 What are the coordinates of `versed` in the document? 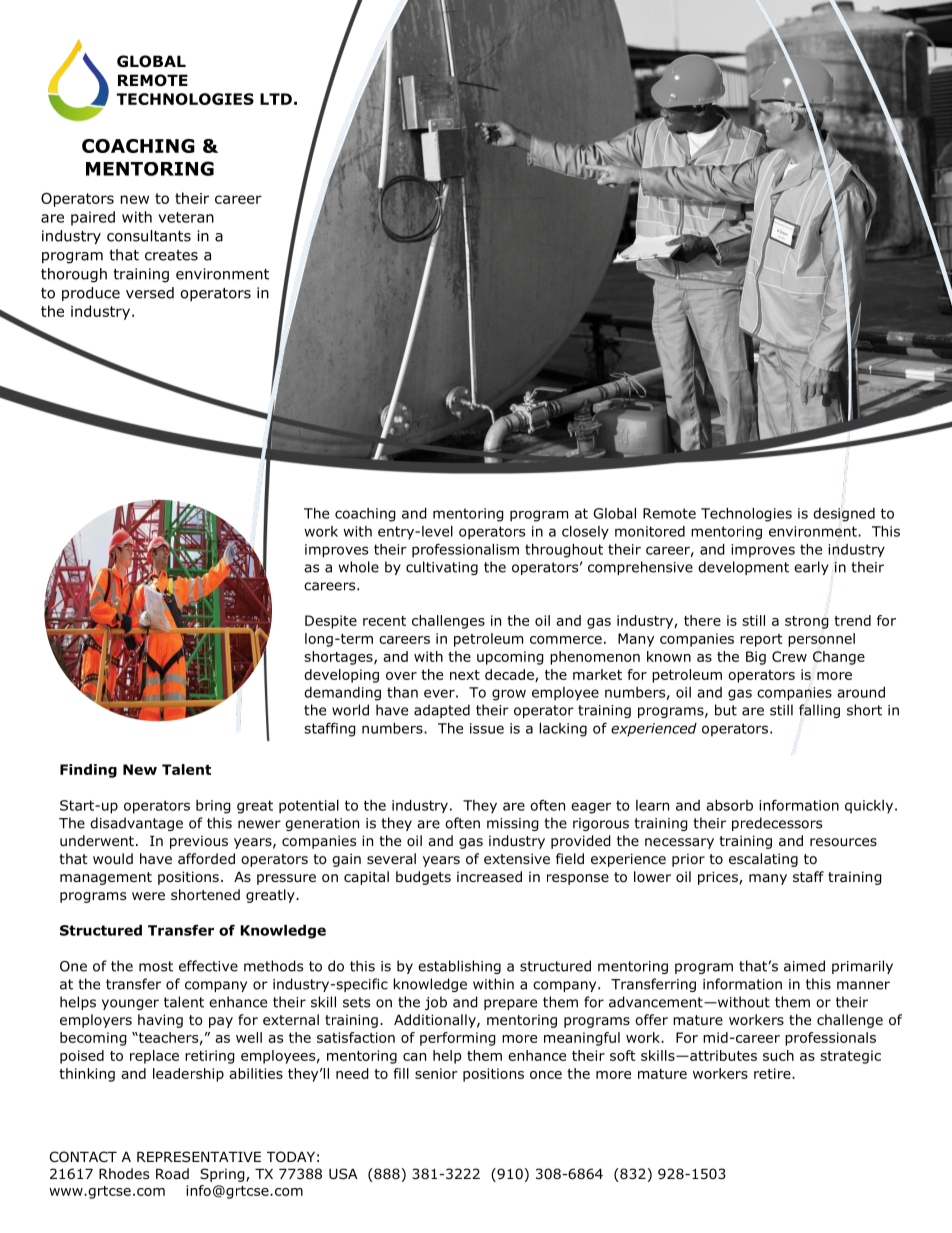 It's located at (150, 293).
